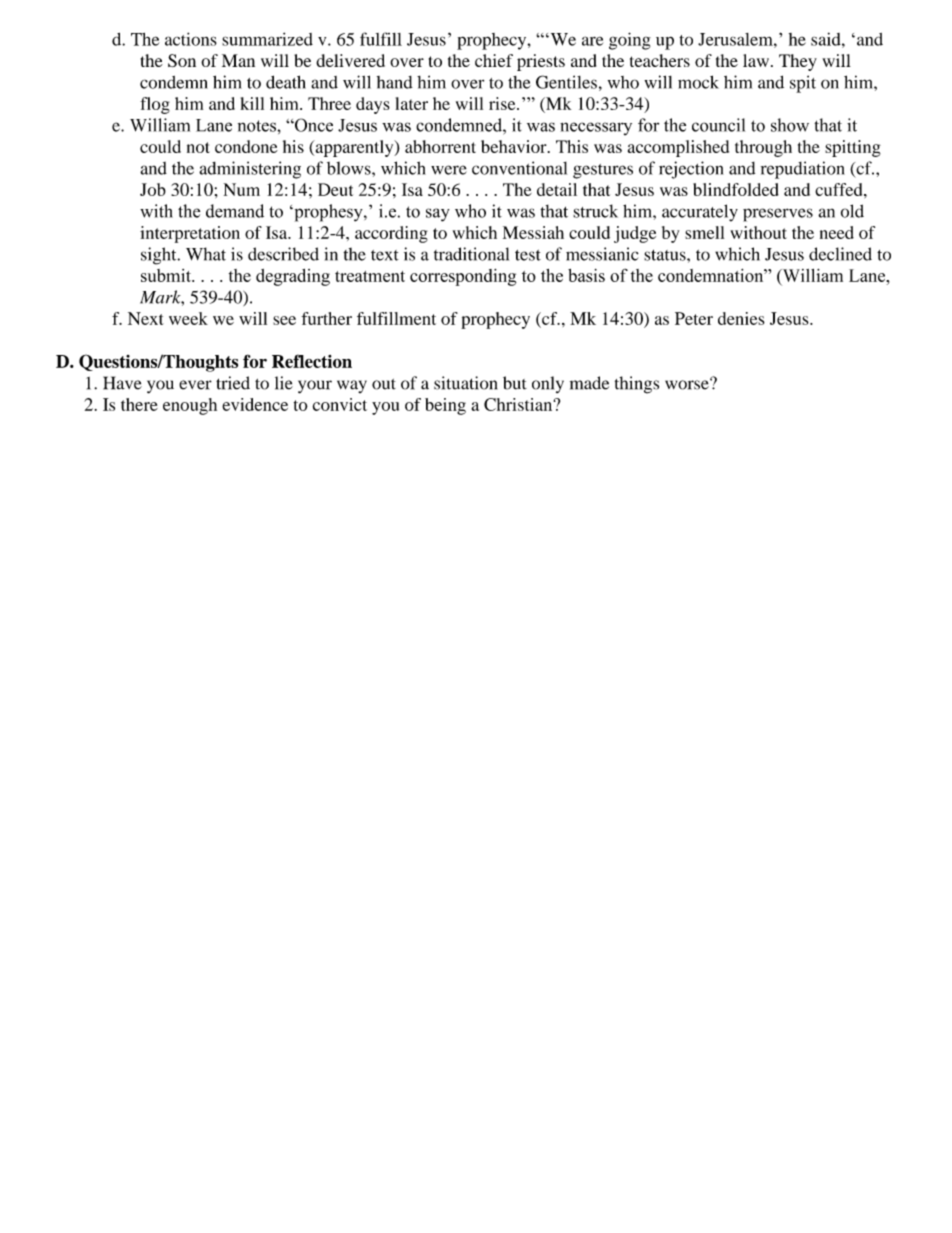 Image resolution: width=952 pixels, height=1233 pixels. I want to click on detail, so click(557, 189).
